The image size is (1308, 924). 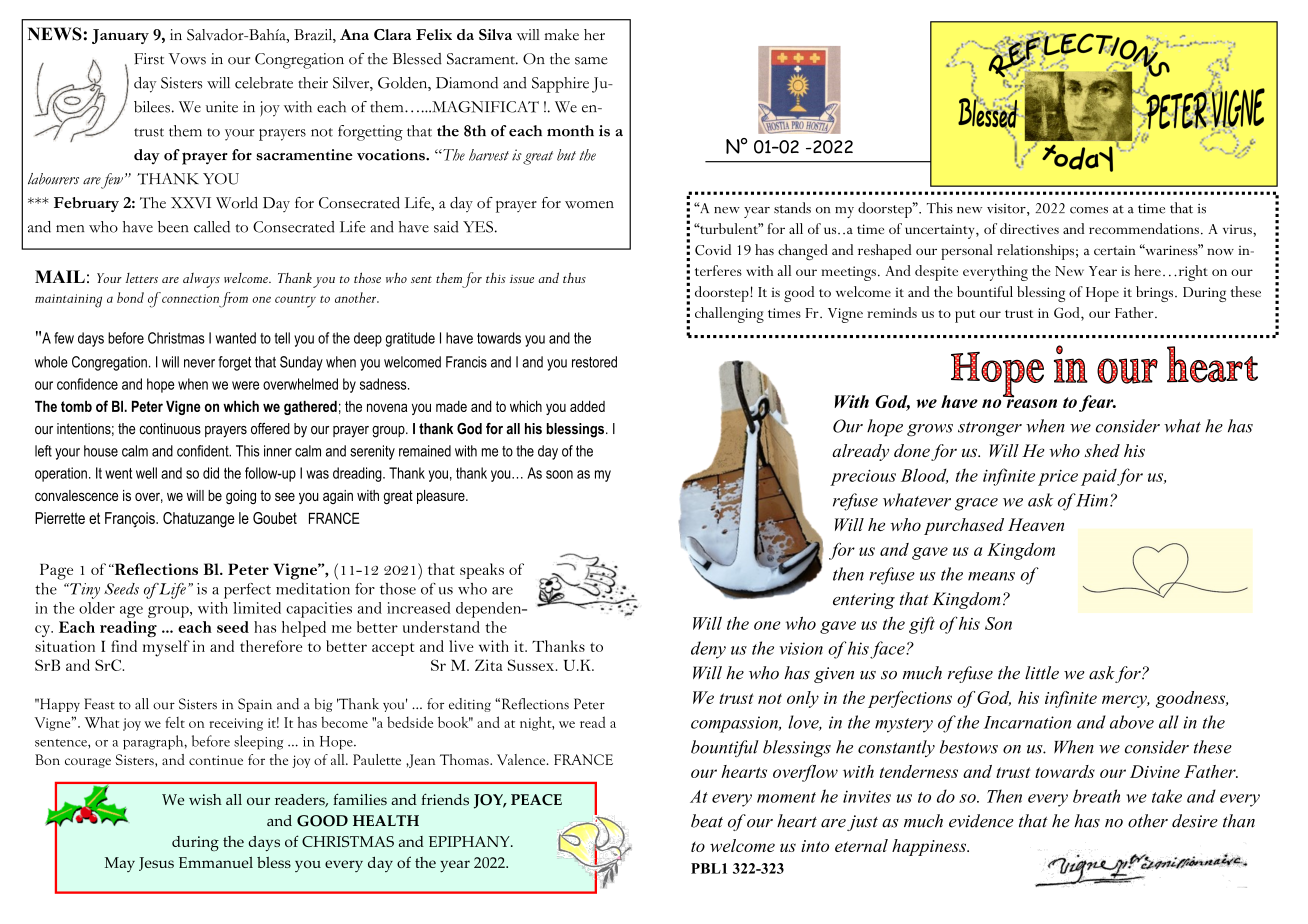 What do you see at coordinates (707, 821) in the image?
I see `beat` at bounding box center [707, 821].
